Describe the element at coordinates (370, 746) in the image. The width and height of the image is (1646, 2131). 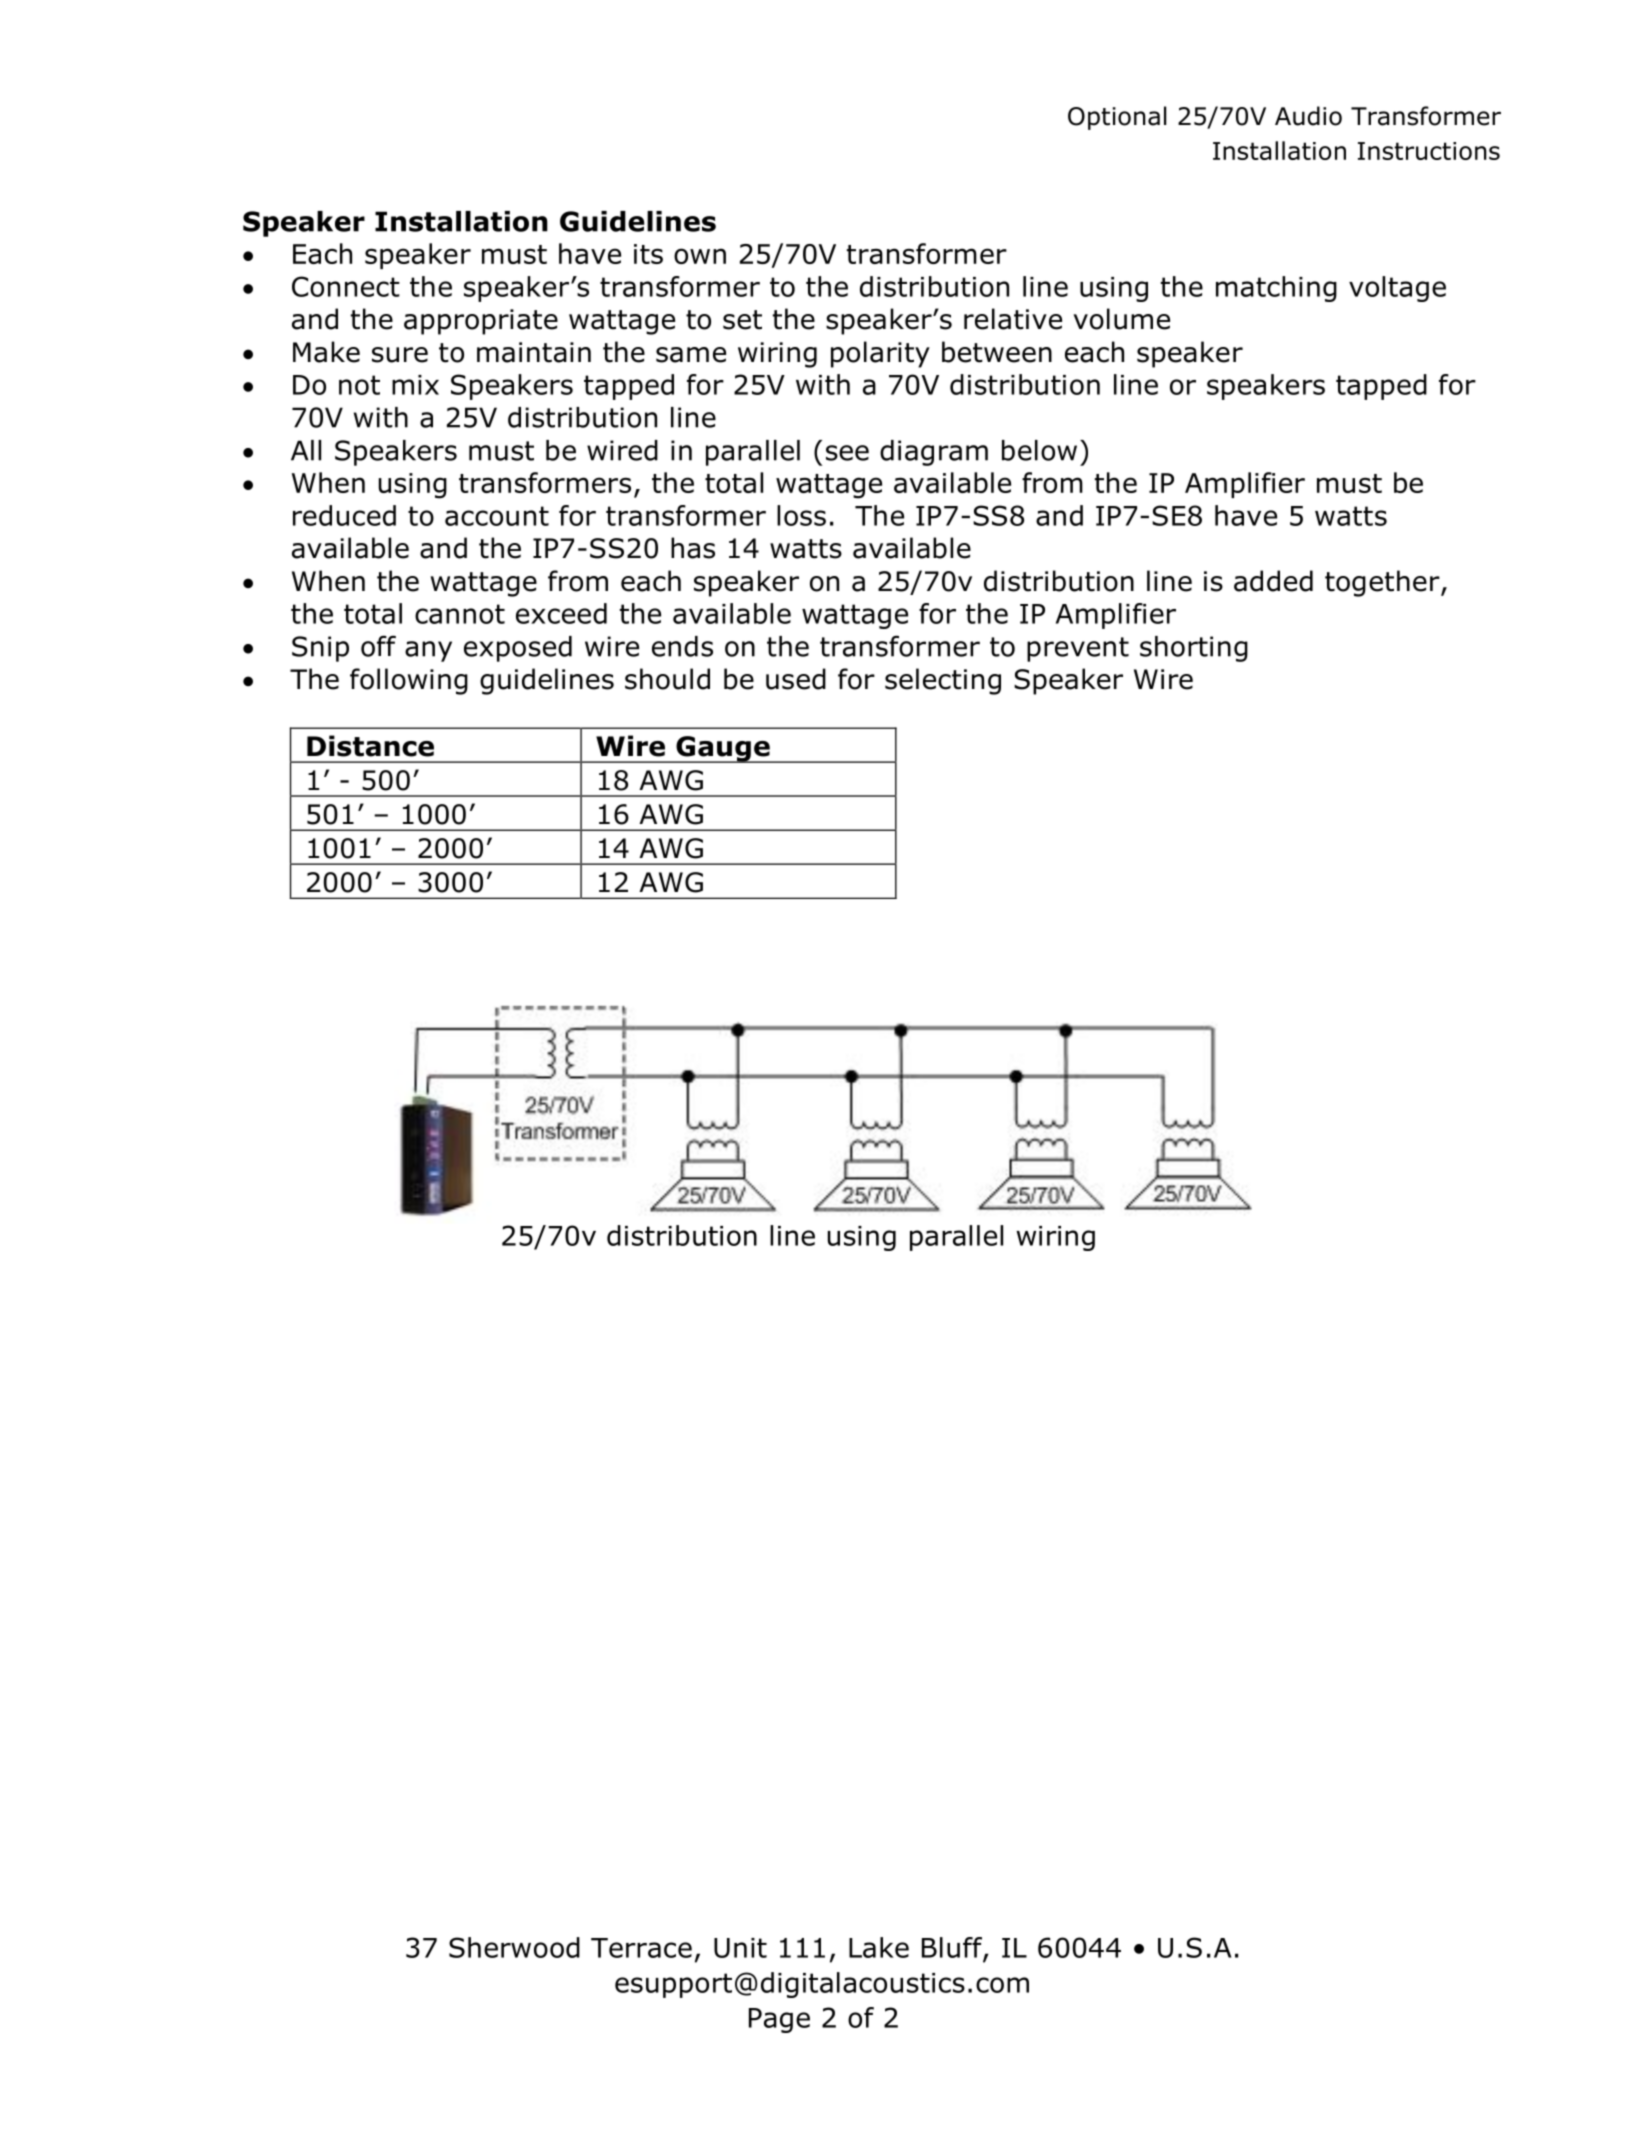
I see `Distance` at that location.
